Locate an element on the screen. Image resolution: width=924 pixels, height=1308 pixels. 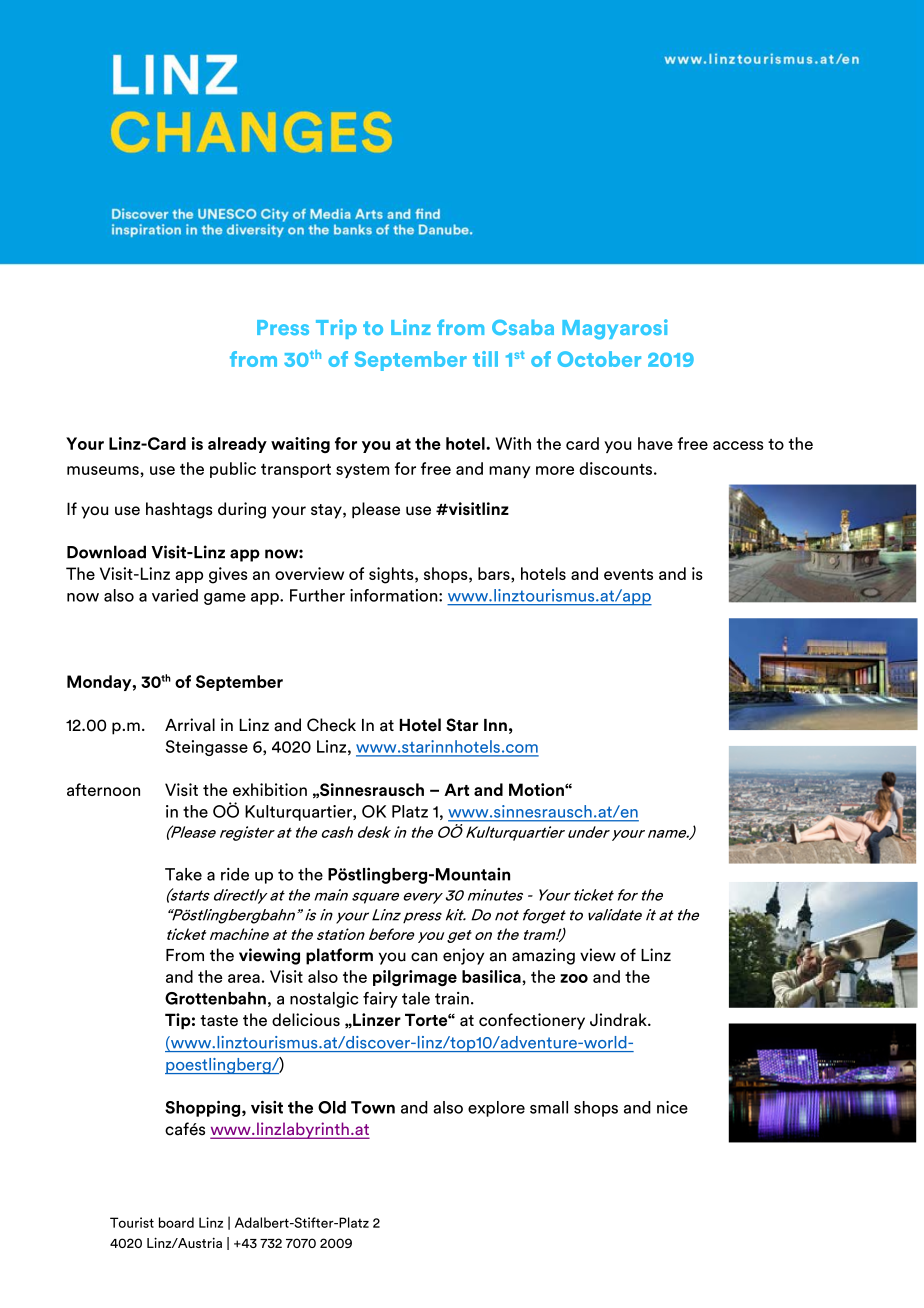
till is located at coordinates (485, 359).
